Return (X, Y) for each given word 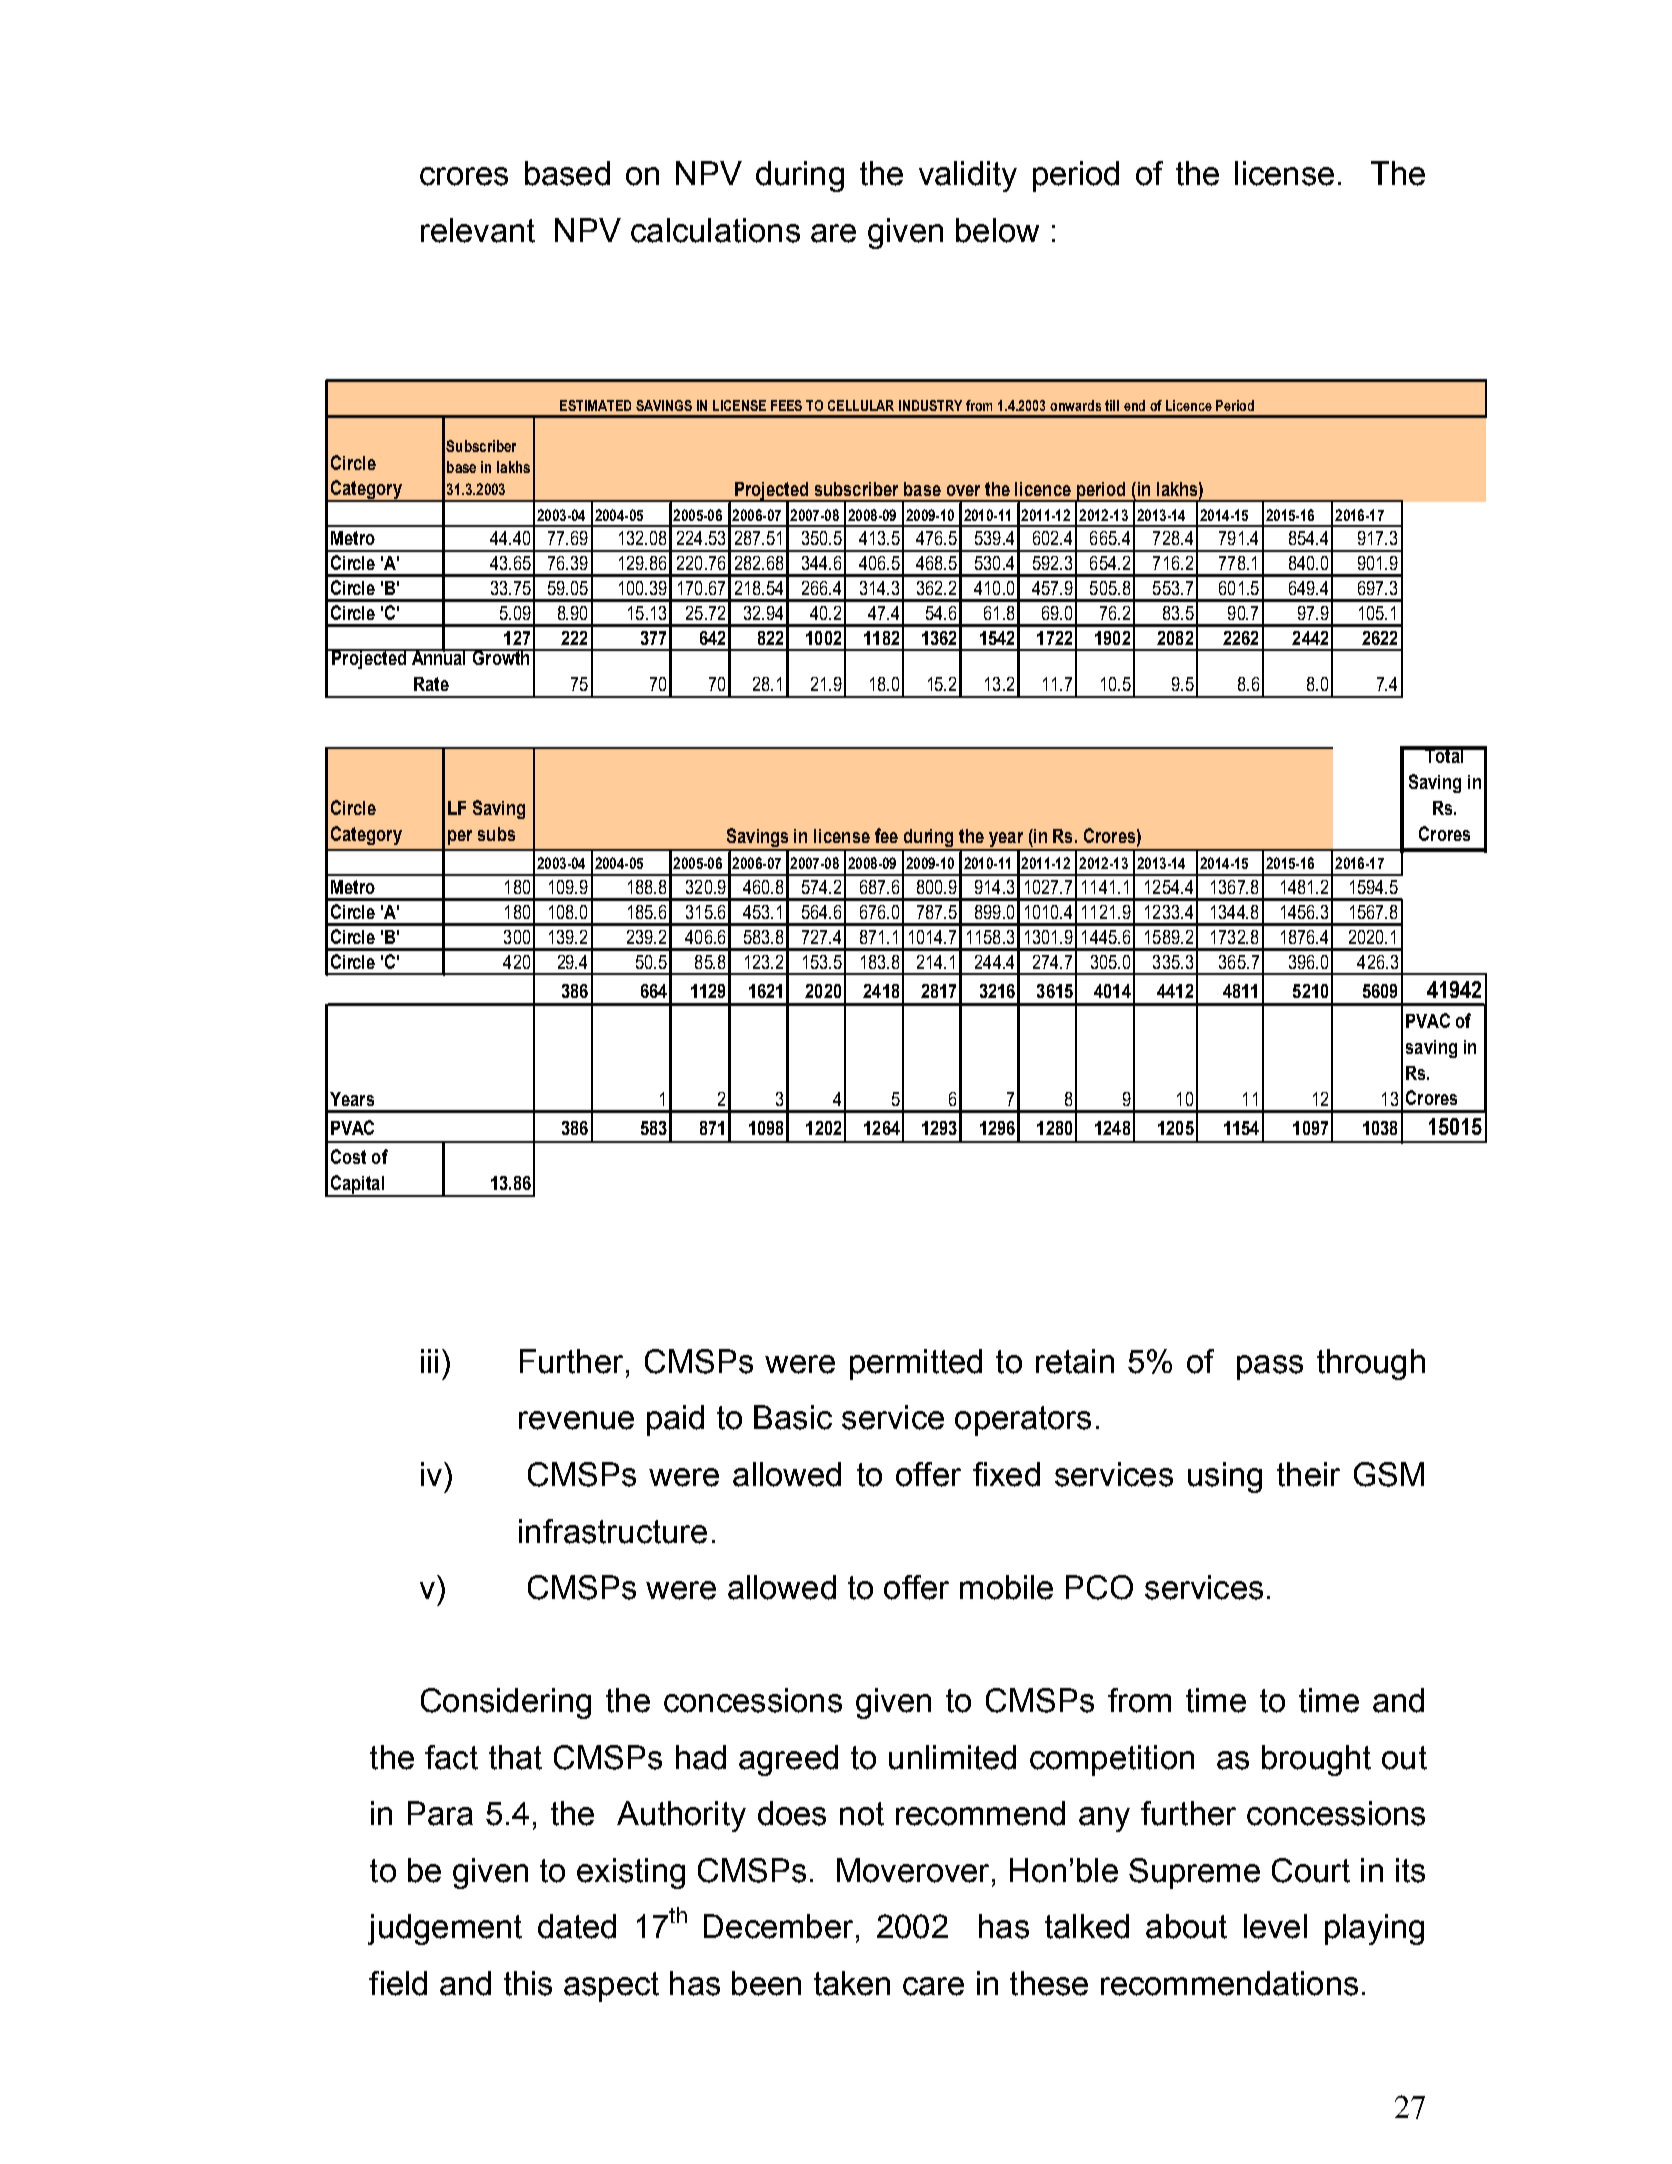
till (1112, 405)
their (1308, 1474)
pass (1270, 1367)
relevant (478, 230)
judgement (445, 1929)
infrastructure (613, 1531)
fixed (1006, 1474)
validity (968, 176)
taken (852, 1983)
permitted (916, 1364)
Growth (501, 657)
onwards (1075, 405)
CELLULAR (861, 405)
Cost (348, 1156)
